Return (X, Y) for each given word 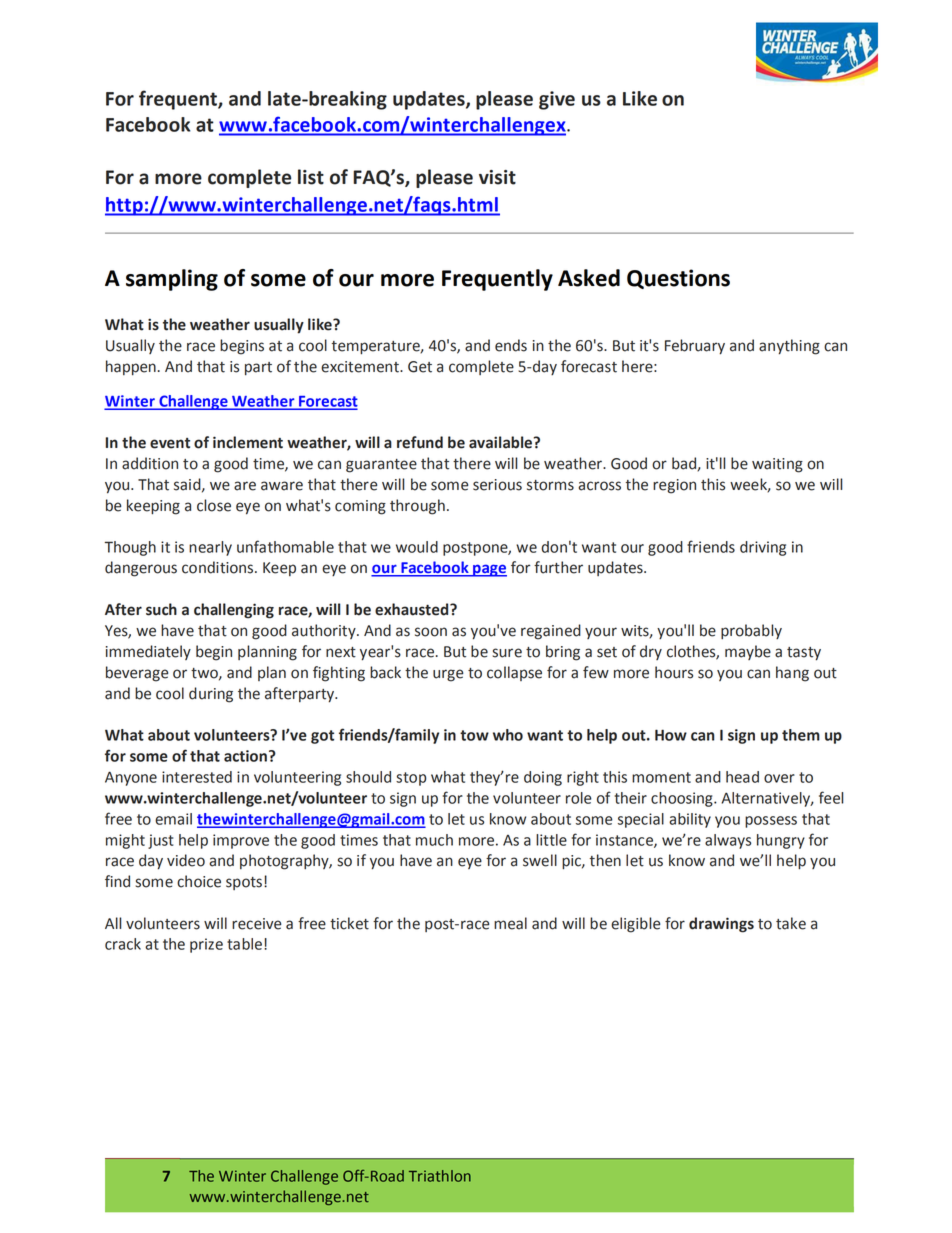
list (311, 177)
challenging (234, 611)
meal (510, 923)
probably (751, 631)
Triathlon (440, 1176)
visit (497, 177)
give (557, 100)
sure (507, 653)
